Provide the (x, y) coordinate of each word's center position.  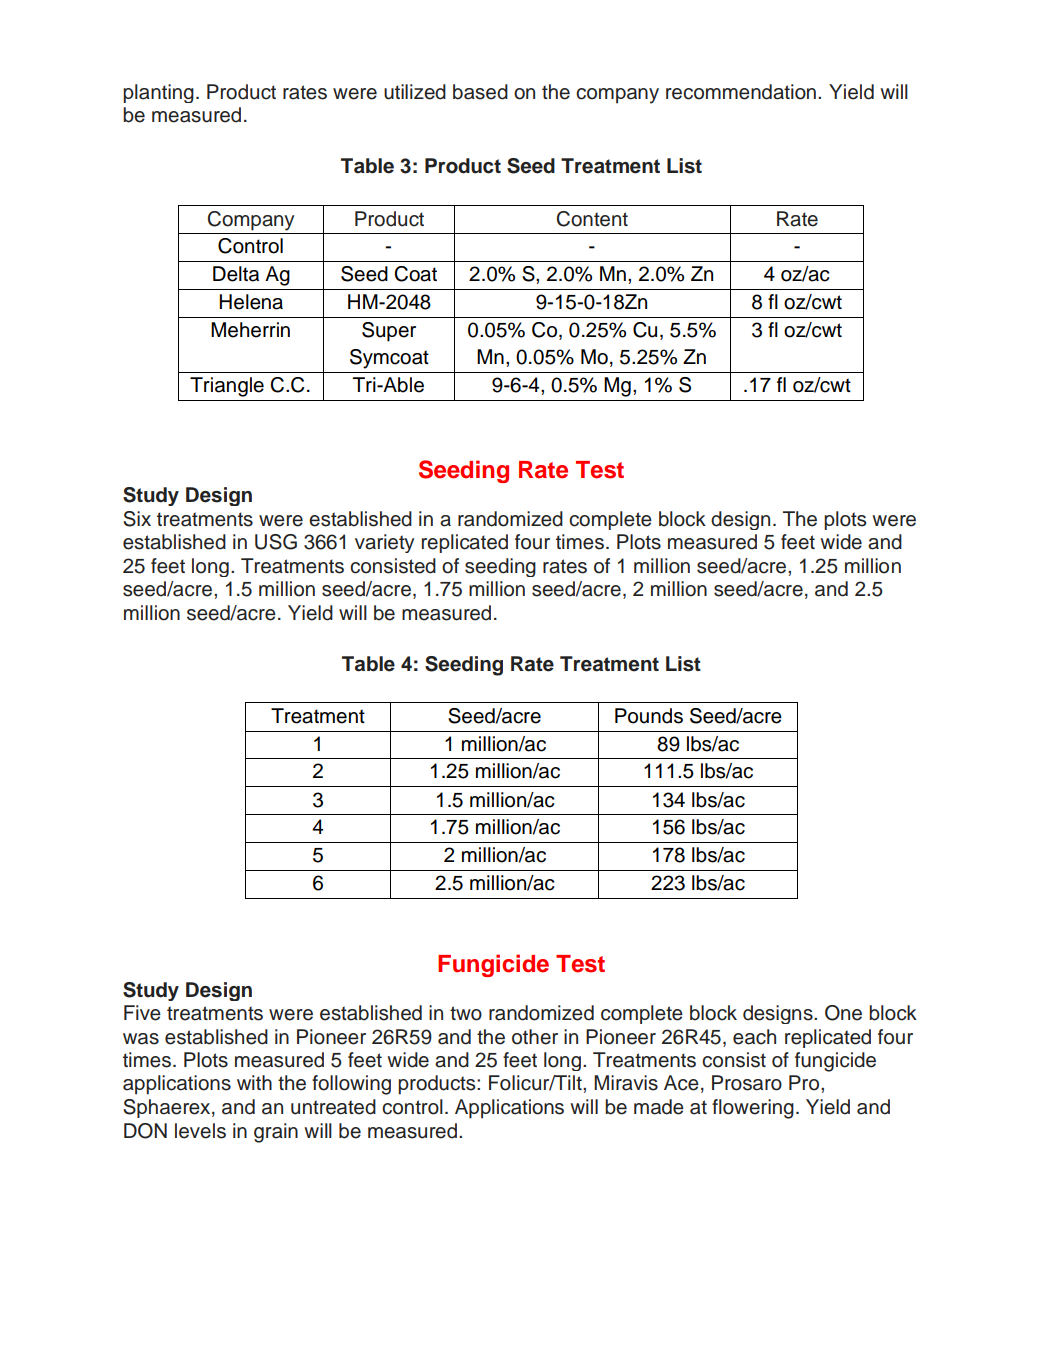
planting (158, 93)
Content (592, 219)
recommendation (741, 92)
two (466, 1013)
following (351, 1085)
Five (142, 1013)
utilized (415, 92)
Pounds (649, 716)
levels (200, 1131)
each (754, 1037)
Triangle (227, 387)
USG (276, 542)
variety (384, 543)
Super (389, 332)
